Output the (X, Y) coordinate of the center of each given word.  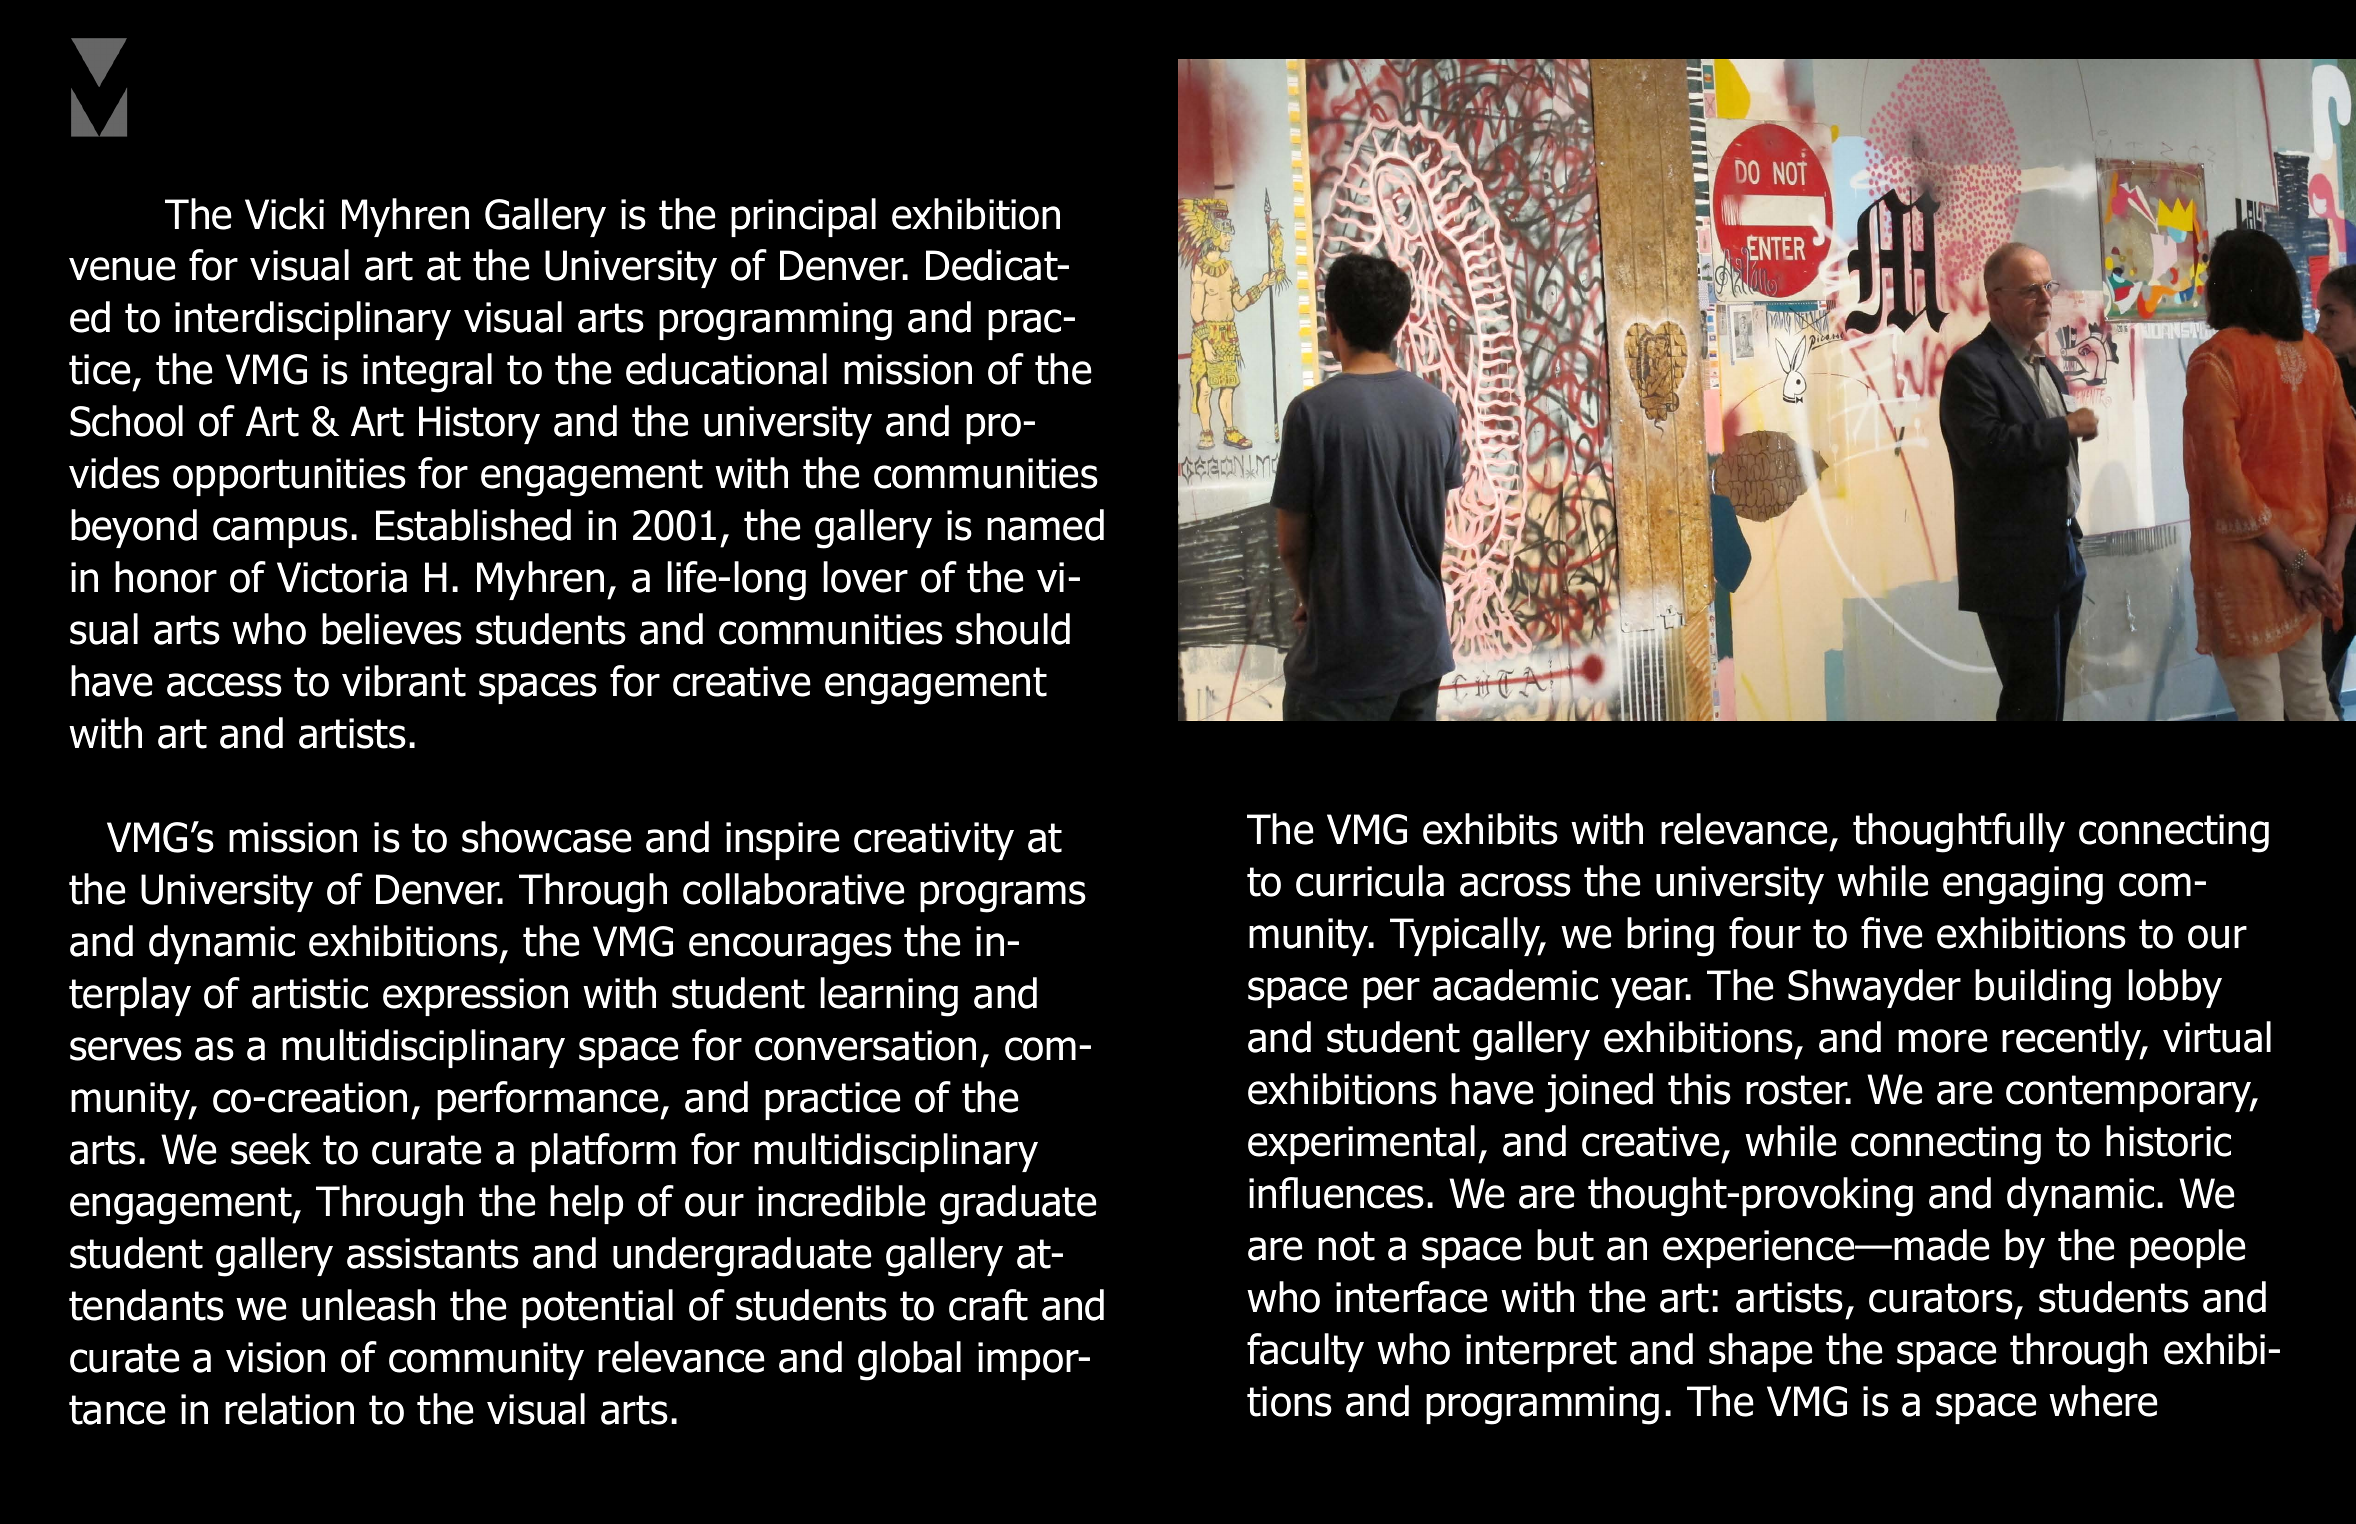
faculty (1305, 1352)
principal (803, 217)
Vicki (284, 214)
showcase (547, 837)
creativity (934, 841)
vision (275, 1357)
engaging (2023, 885)
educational (726, 369)
